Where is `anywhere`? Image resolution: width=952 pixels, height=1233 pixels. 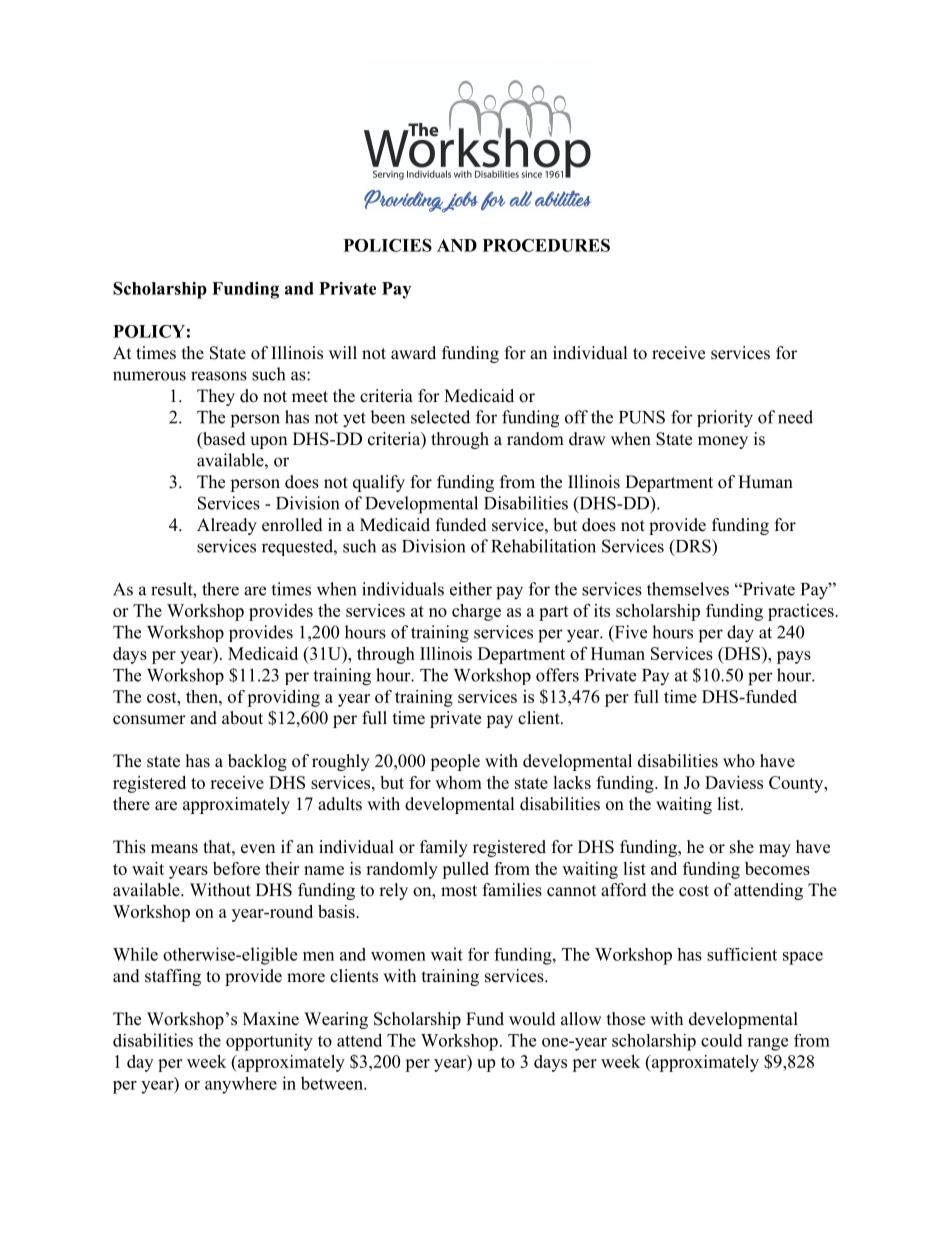
anywhere is located at coordinates (241, 1085).
